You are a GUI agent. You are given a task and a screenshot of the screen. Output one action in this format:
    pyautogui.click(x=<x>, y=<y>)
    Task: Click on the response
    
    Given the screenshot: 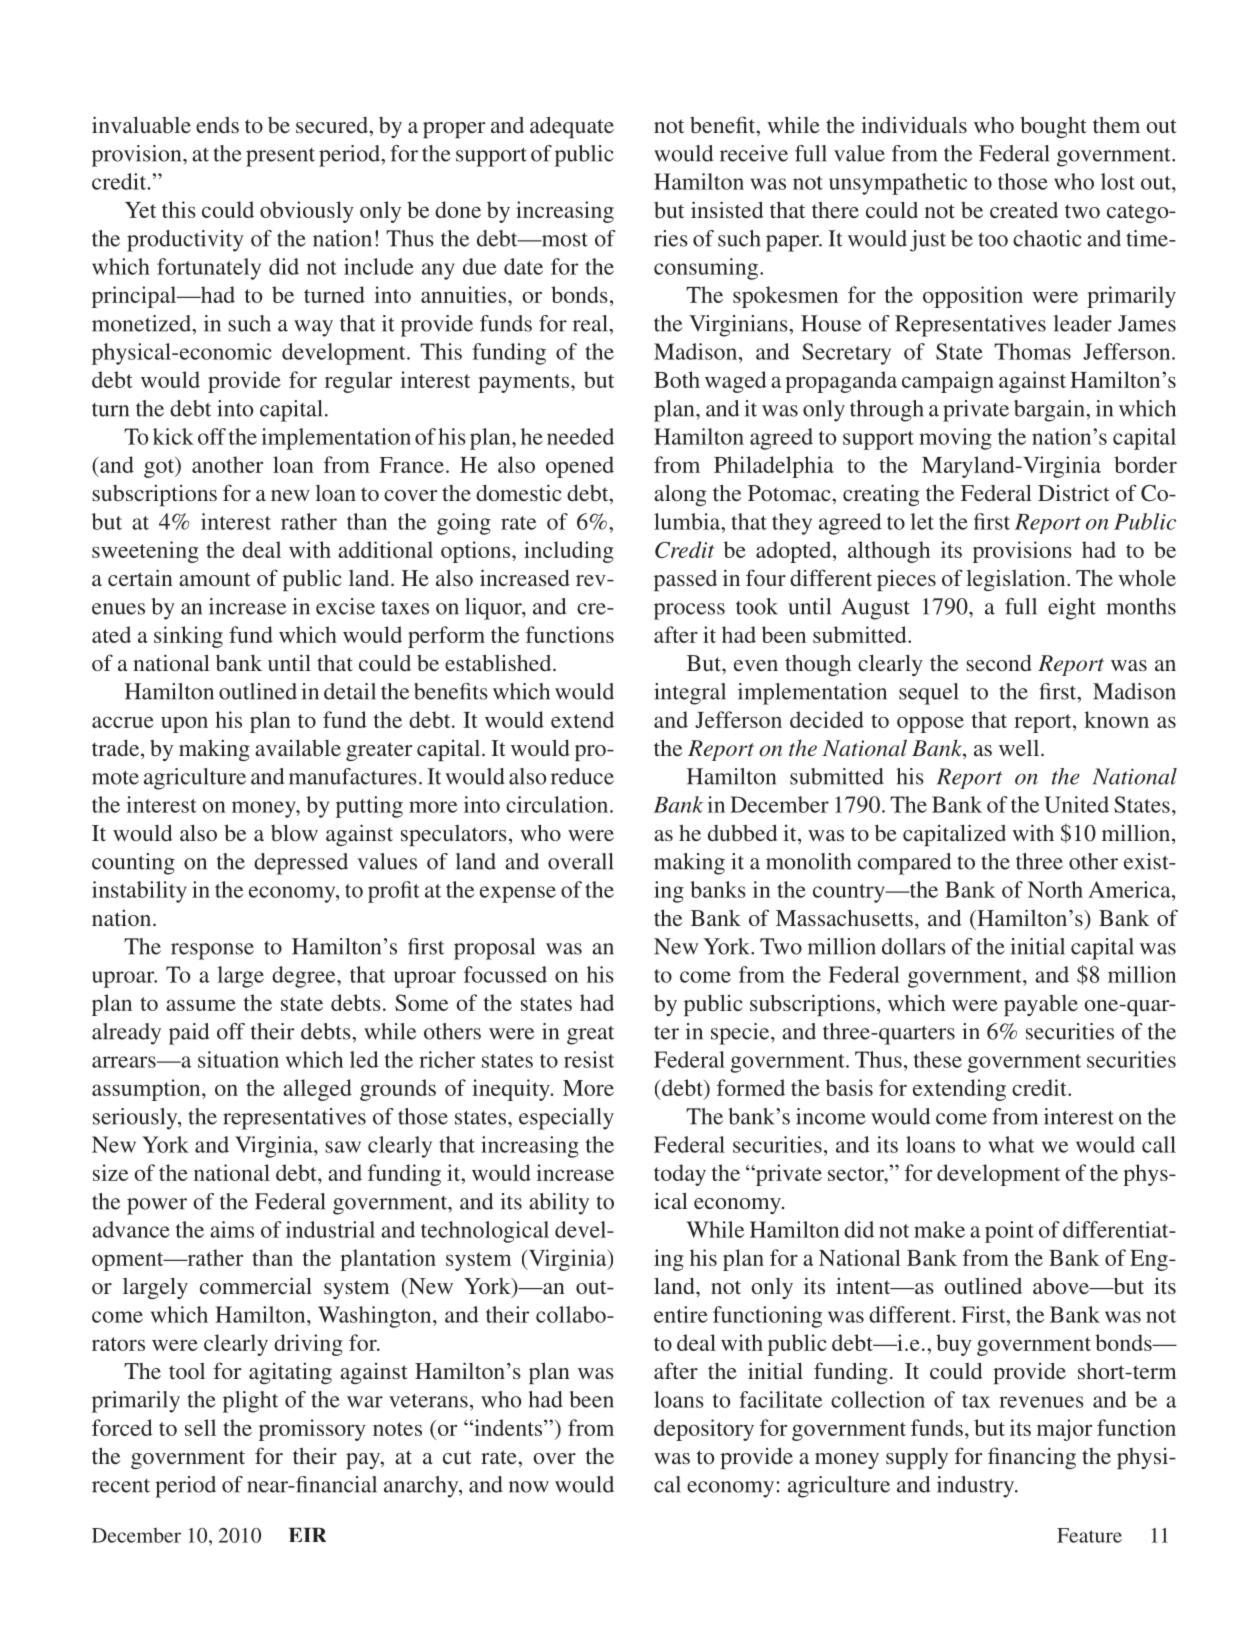 What is the action you would take?
    pyautogui.click(x=212, y=951)
